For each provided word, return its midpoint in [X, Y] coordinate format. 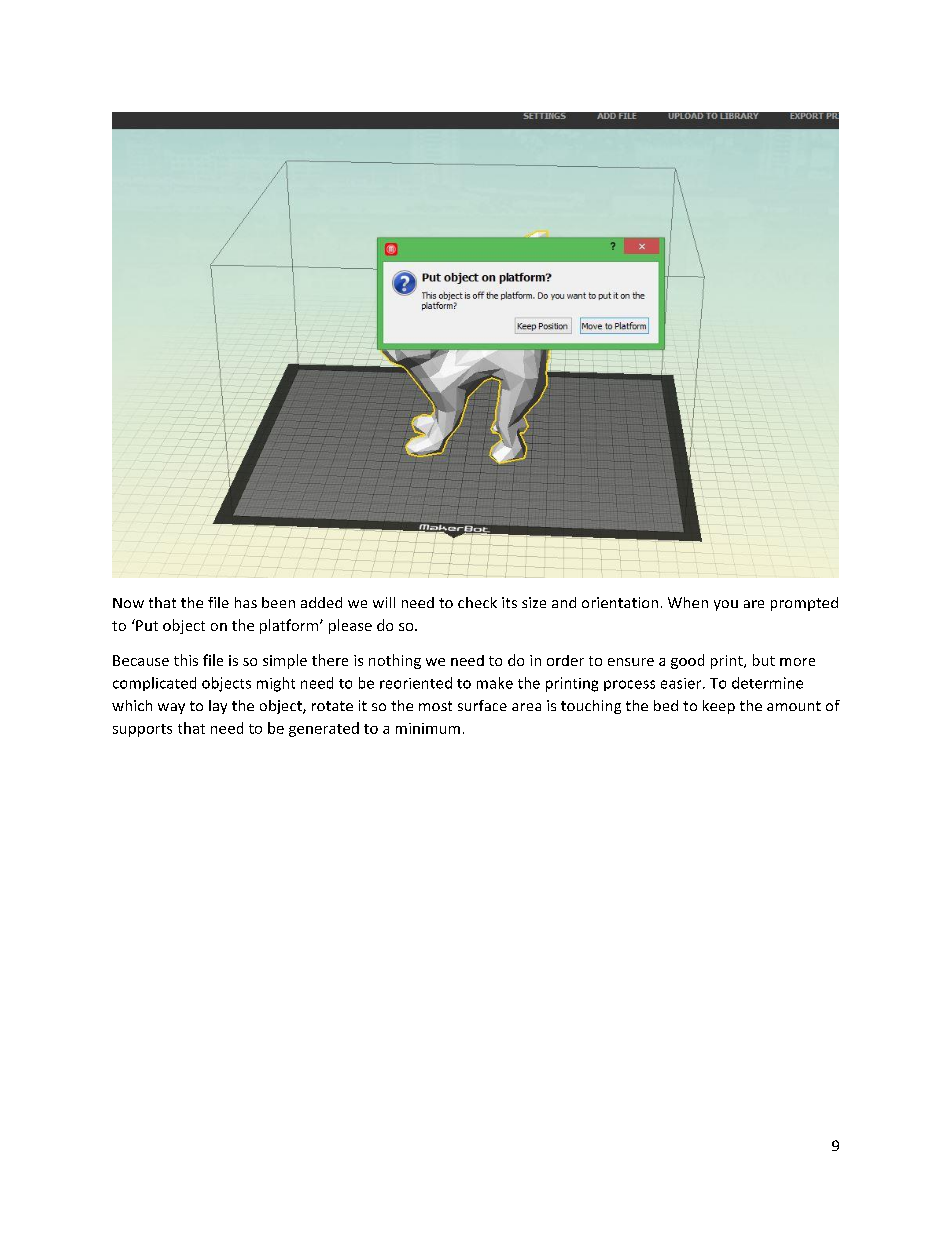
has [246, 602]
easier [682, 683]
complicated [154, 684]
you [726, 605]
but [764, 660]
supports [142, 730]
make [495, 683]
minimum [428, 728]
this [186, 660]
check [477, 602]
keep [719, 707]
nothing [395, 661]
